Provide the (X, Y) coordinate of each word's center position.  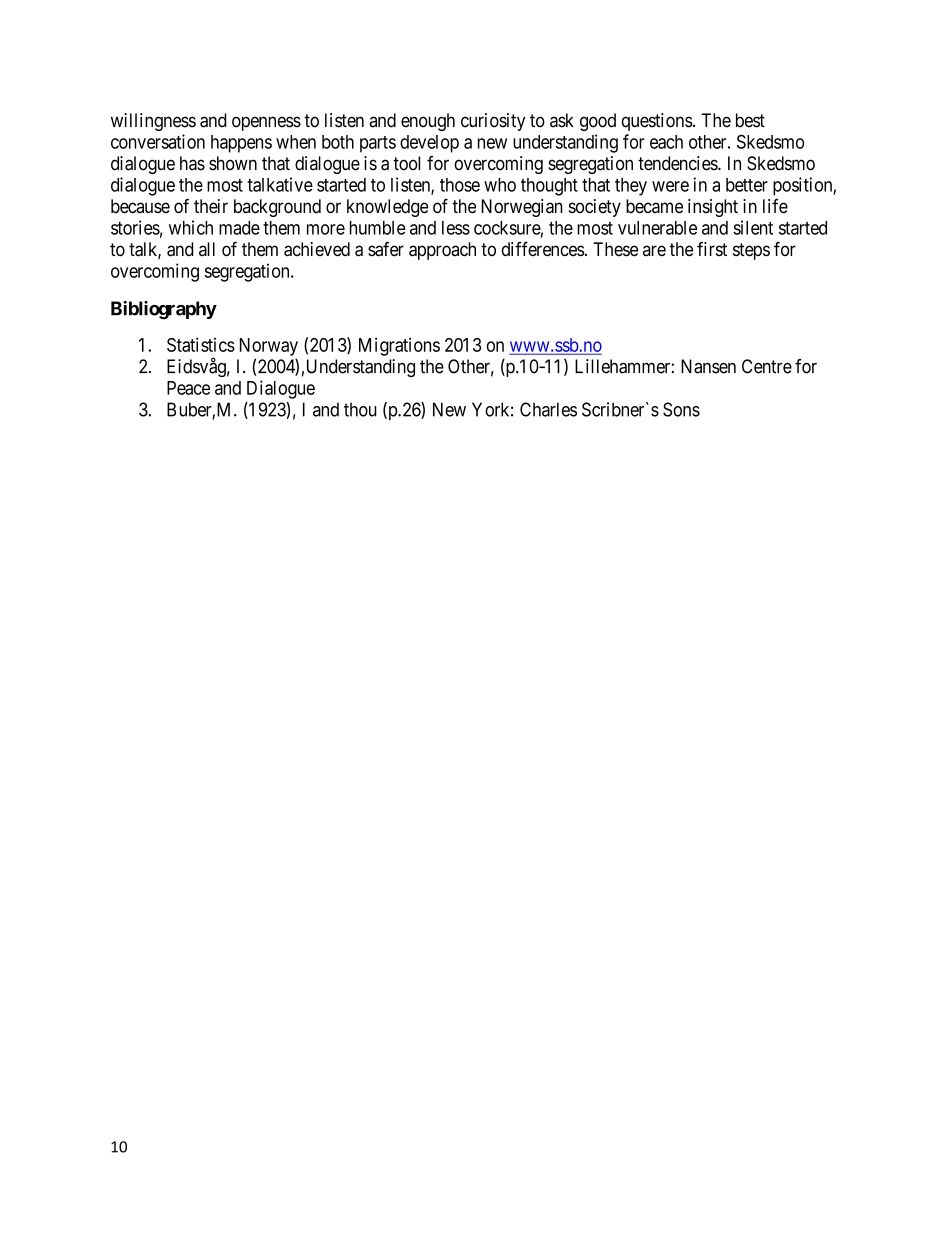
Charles (548, 409)
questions (657, 122)
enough (428, 122)
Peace (188, 388)
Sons (681, 409)
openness (266, 123)
